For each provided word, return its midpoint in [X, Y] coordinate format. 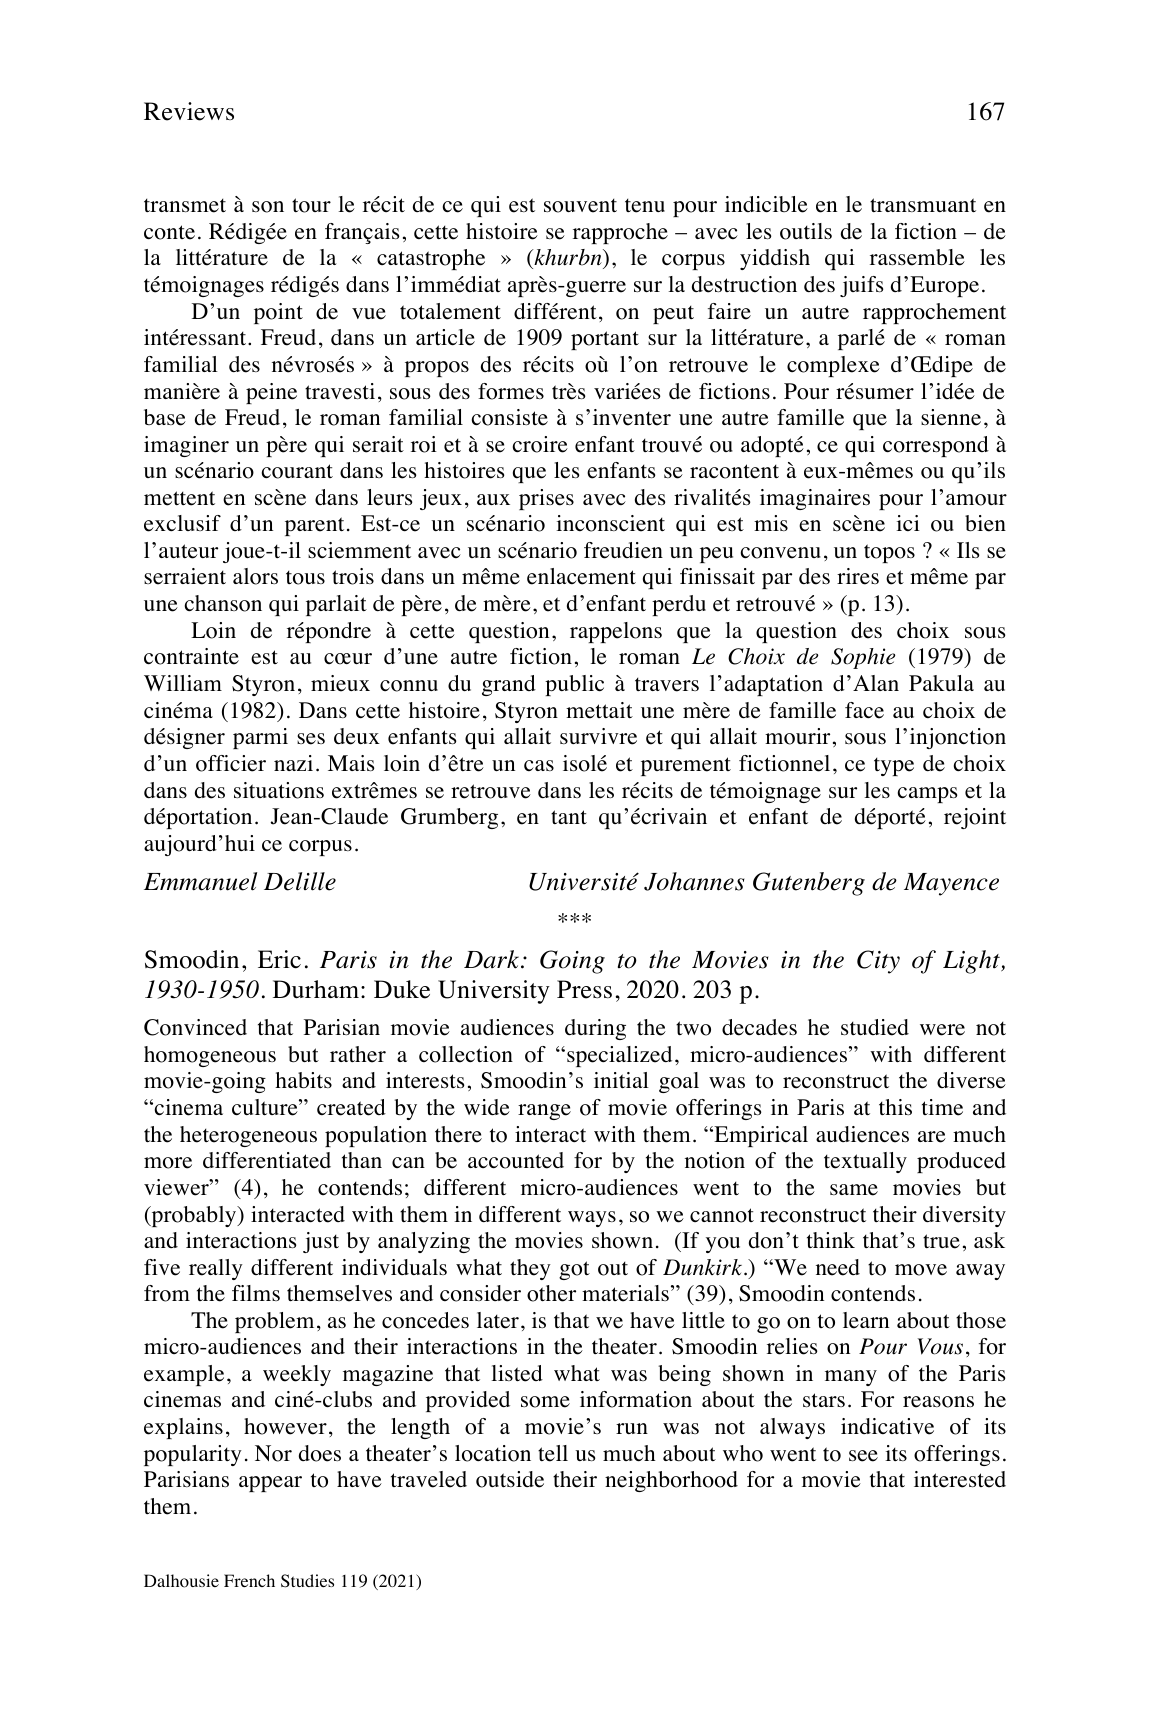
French [249, 1580]
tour [311, 205]
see [863, 1456]
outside [510, 1479]
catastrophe [431, 259]
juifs [861, 286]
